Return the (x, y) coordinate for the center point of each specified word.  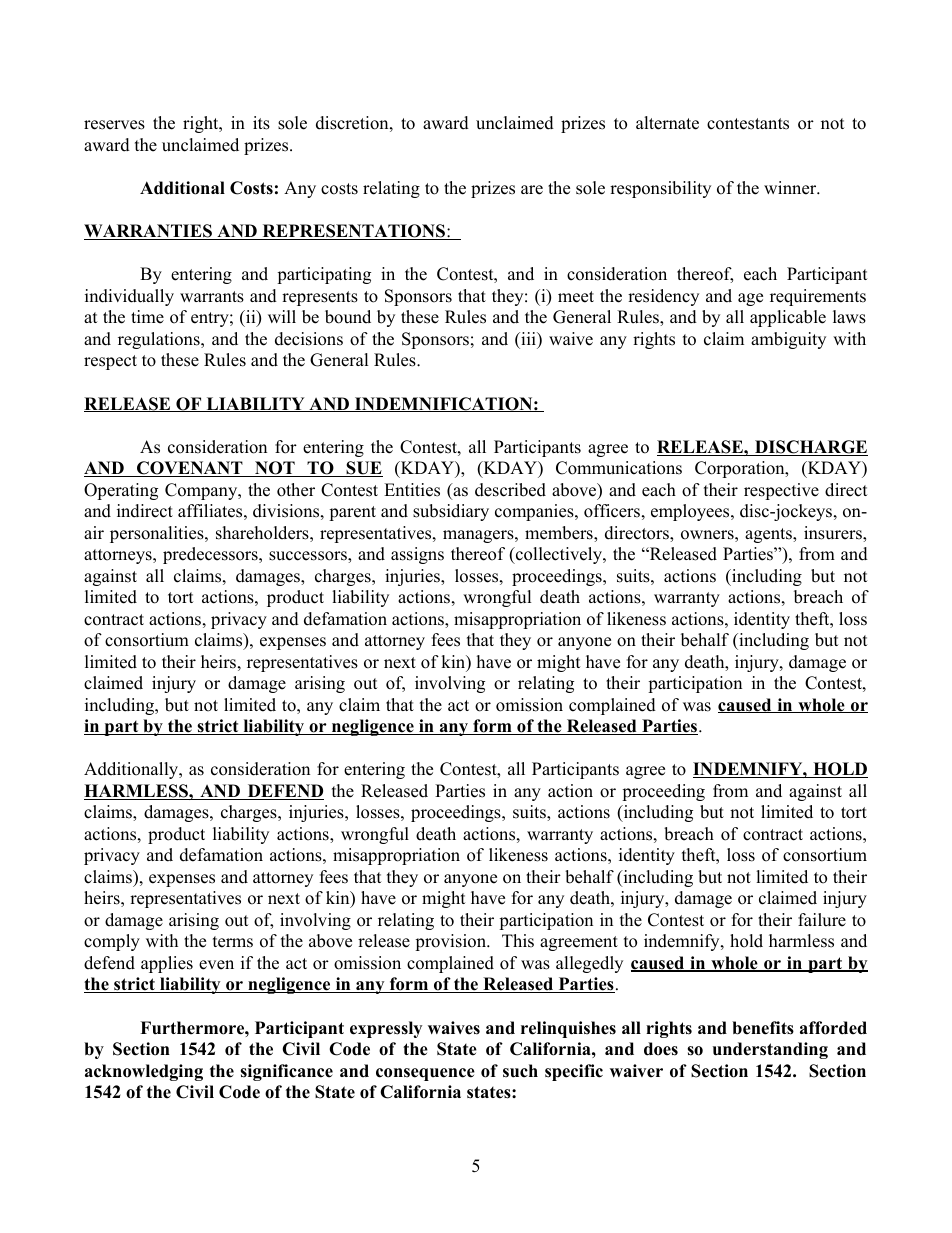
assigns (417, 555)
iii (528, 338)
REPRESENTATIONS (353, 232)
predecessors (211, 555)
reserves (114, 125)
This (518, 941)
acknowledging (144, 1072)
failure (822, 920)
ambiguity (788, 340)
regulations (160, 340)
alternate (667, 123)
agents (769, 535)
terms (233, 942)
